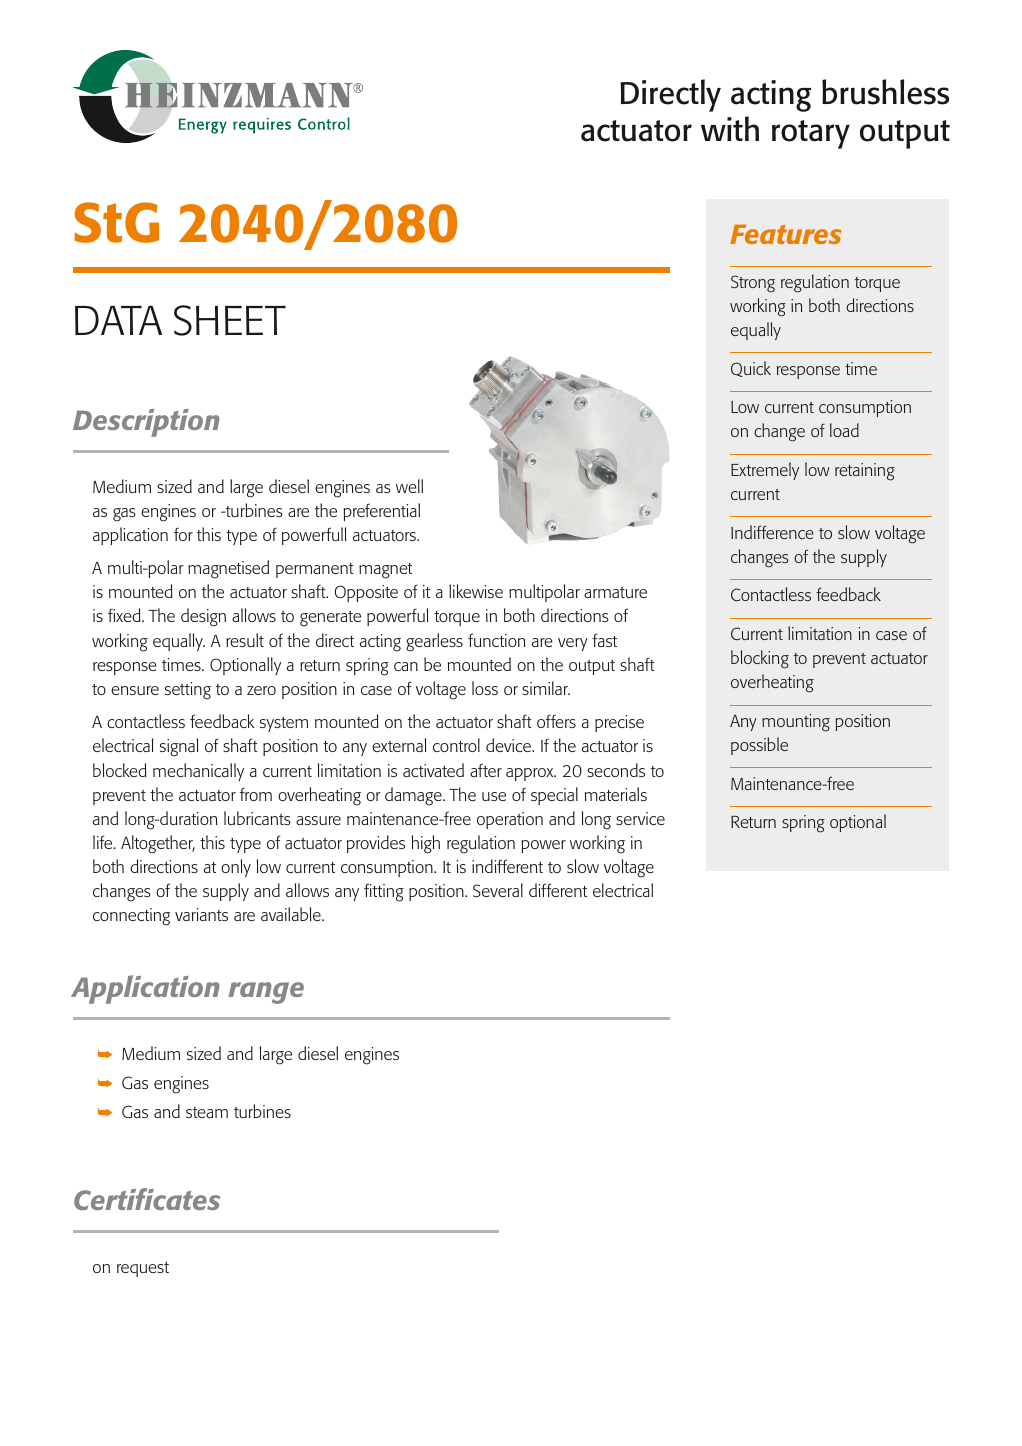 This screenshot has height=1446, width=1022. I want to click on loss, so click(485, 688).
